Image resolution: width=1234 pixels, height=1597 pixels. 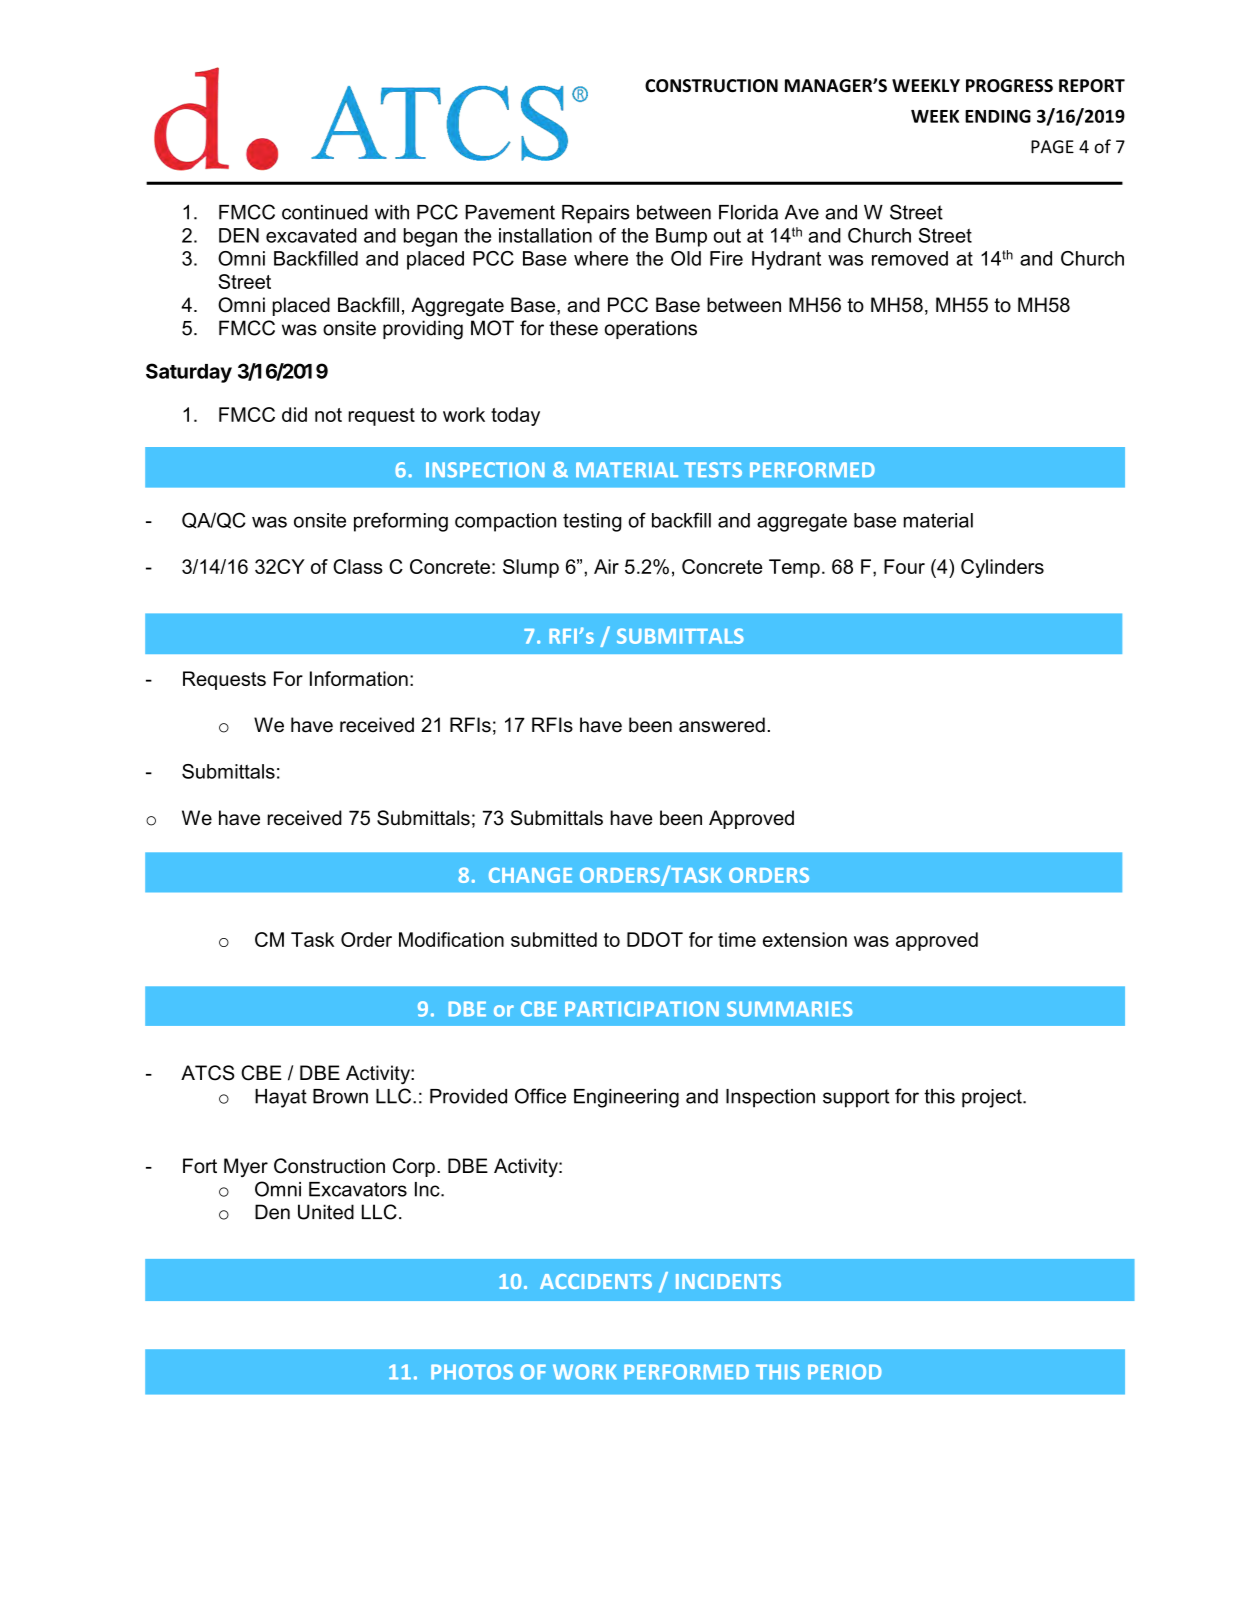 What do you see at coordinates (325, 212) in the image?
I see `continued` at bounding box center [325, 212].
